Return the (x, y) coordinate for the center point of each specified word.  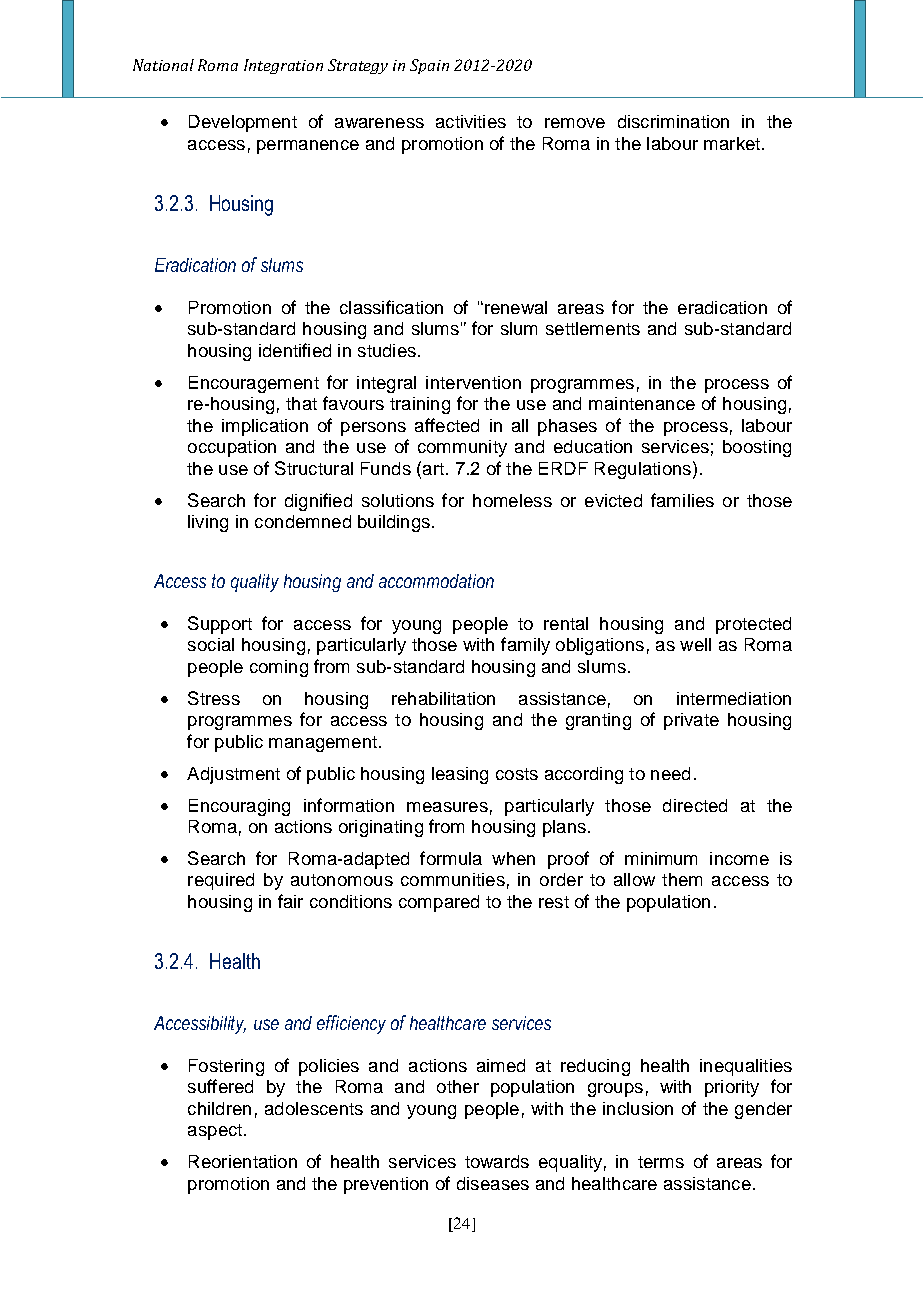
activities (471, 121)
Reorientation (243, 1161)
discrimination (673, 121)
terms (661, 1162)
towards (497, 1161)
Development (243, 123)
